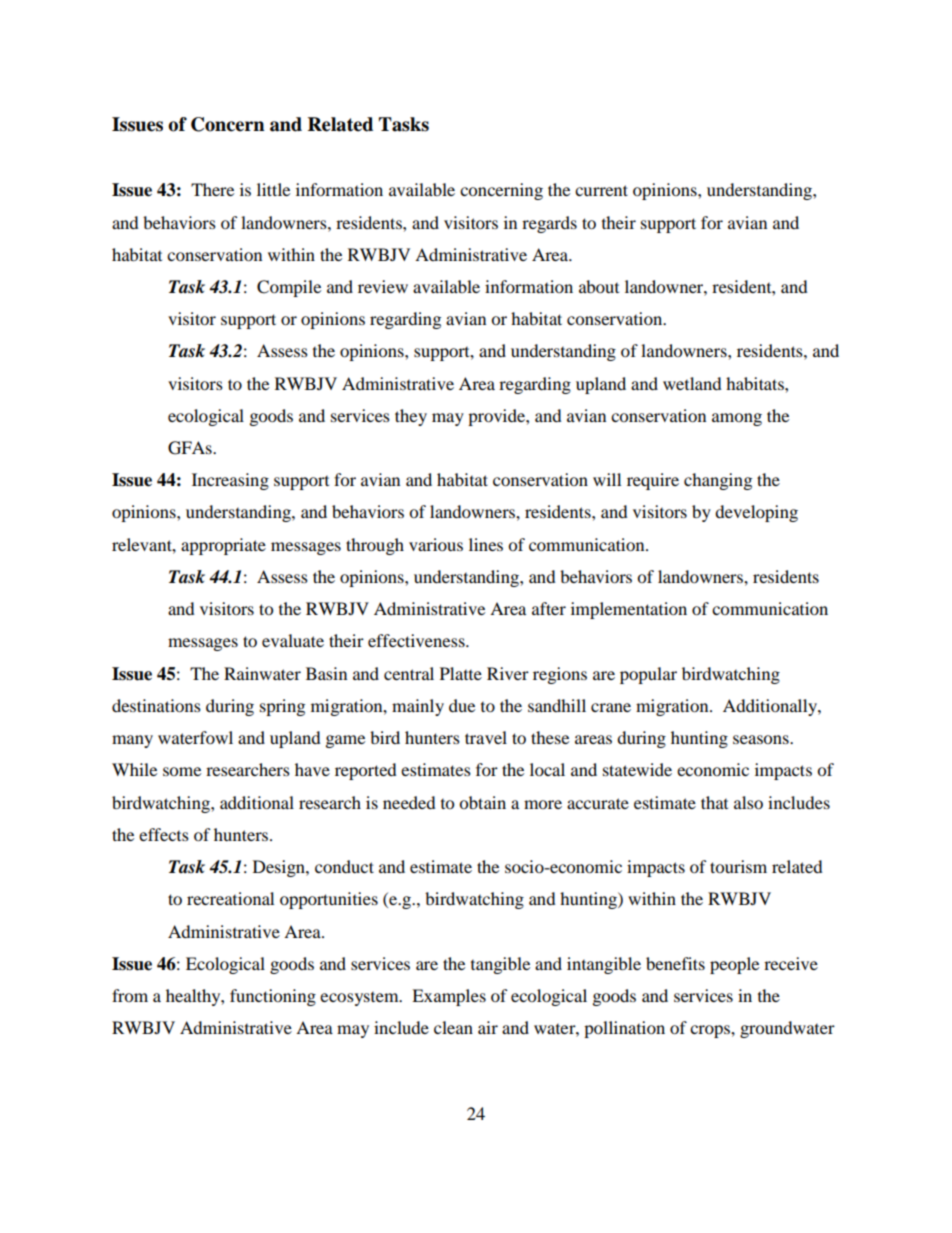  Describe the element at coordinates (601, 190) in the screenshot. I see `current` at that location.
